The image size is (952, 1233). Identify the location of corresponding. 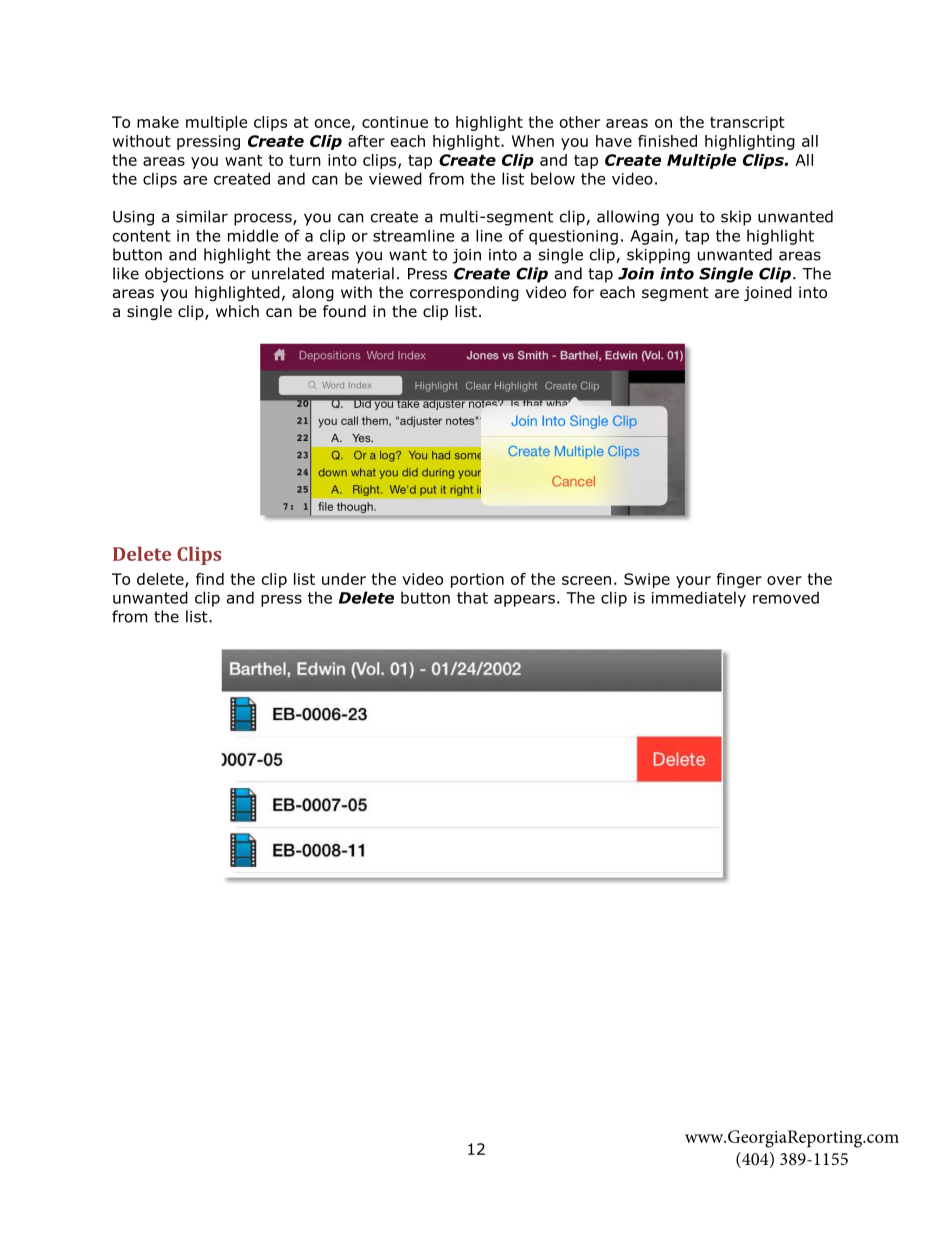
(464, 293).
